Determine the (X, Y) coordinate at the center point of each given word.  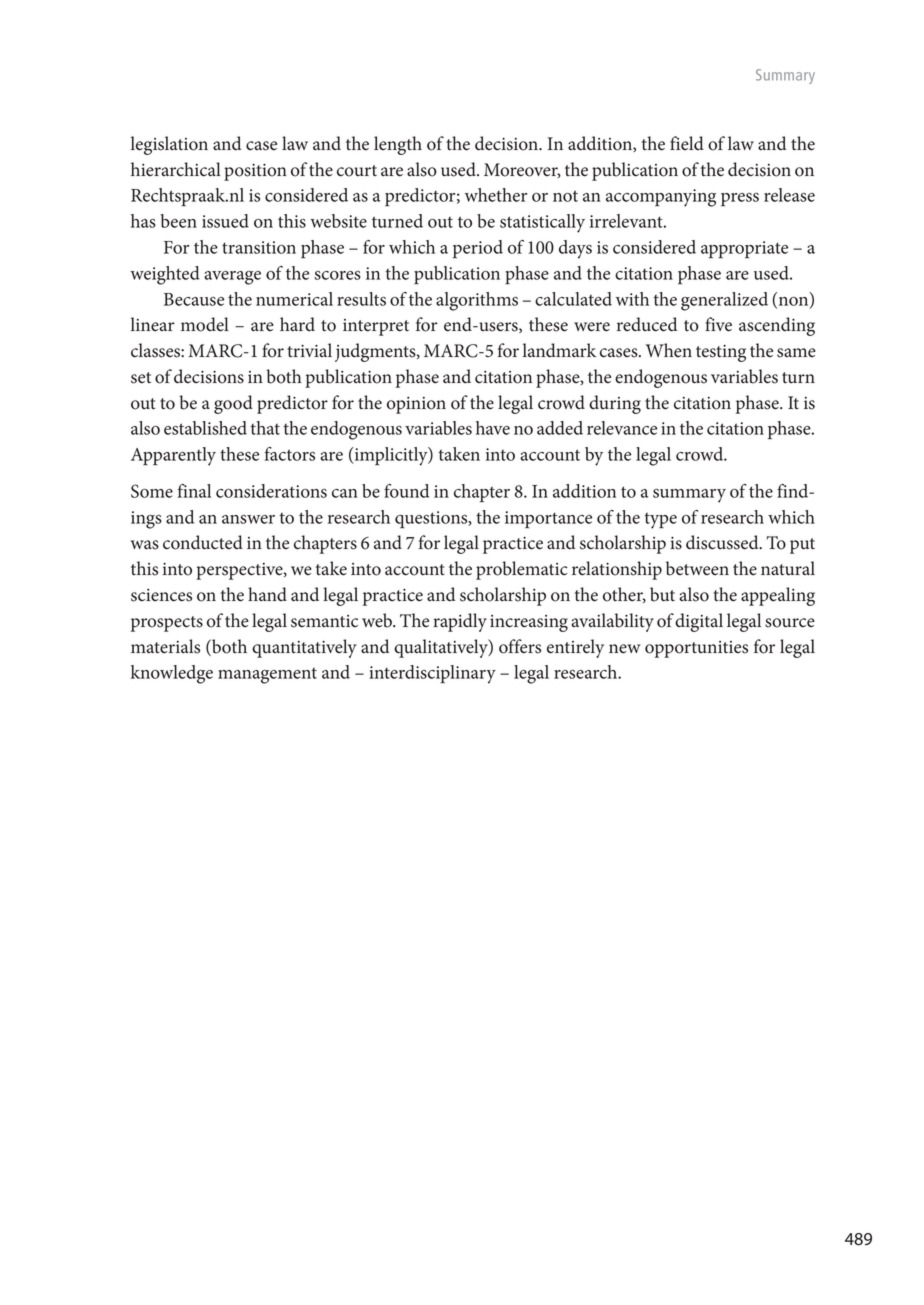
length (398, 145)
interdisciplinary (432, 674)
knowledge (172, 674)
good (233, 404)
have (493, 428)
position (255, 172)
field (687, 143)
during (615, 404)
